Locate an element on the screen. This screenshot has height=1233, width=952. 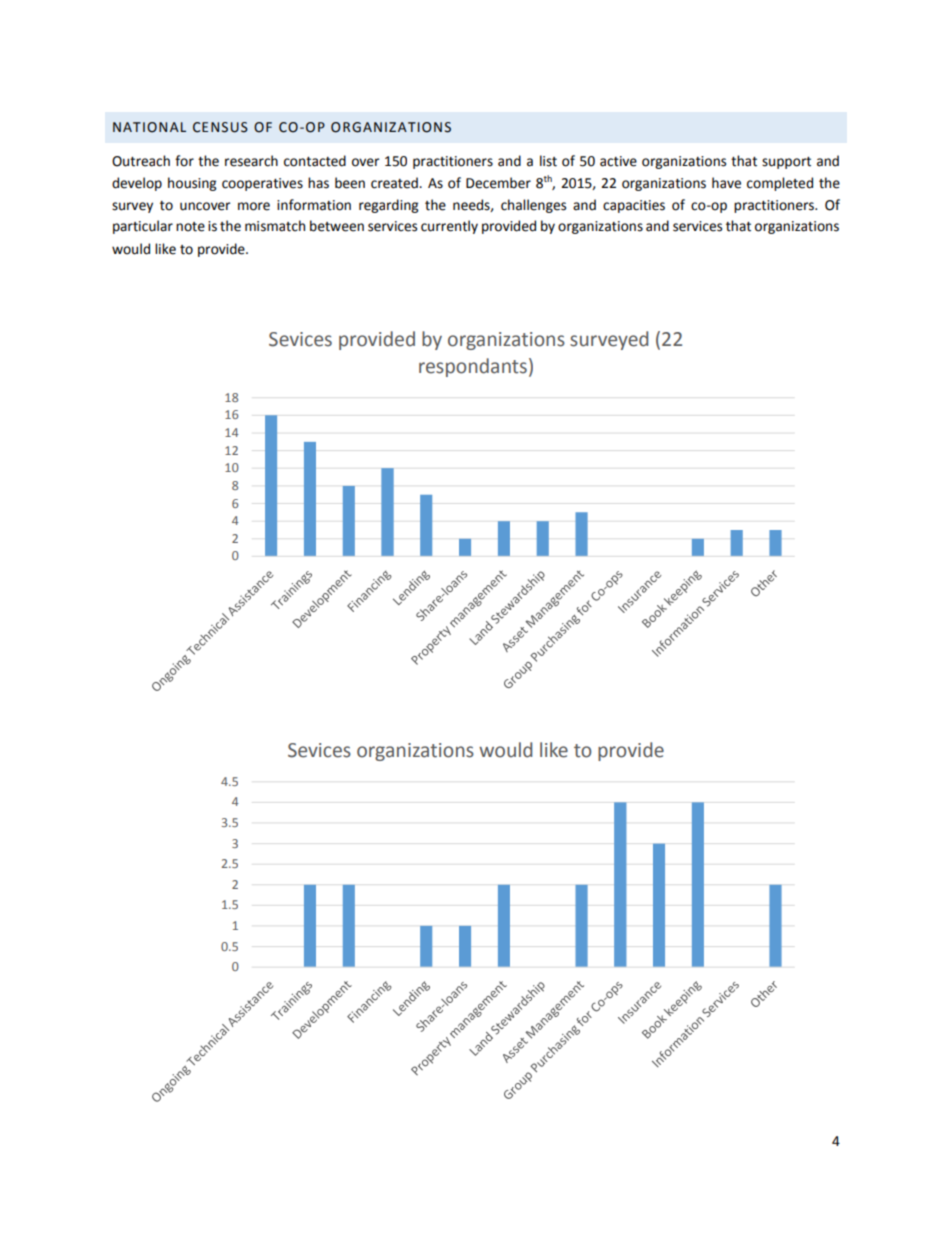
have is located at coordinates (726, 183).
